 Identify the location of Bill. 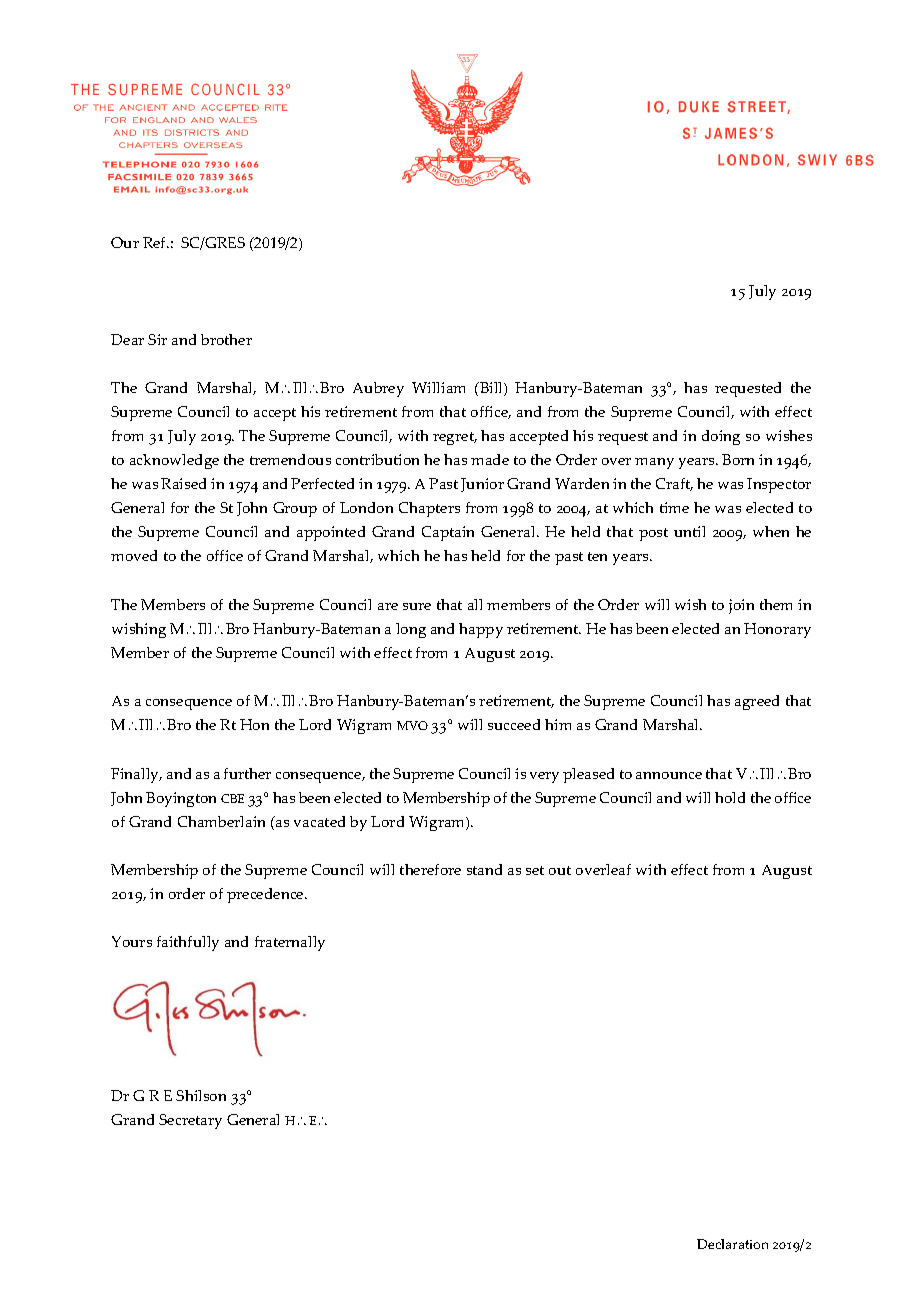
(491, 389).
